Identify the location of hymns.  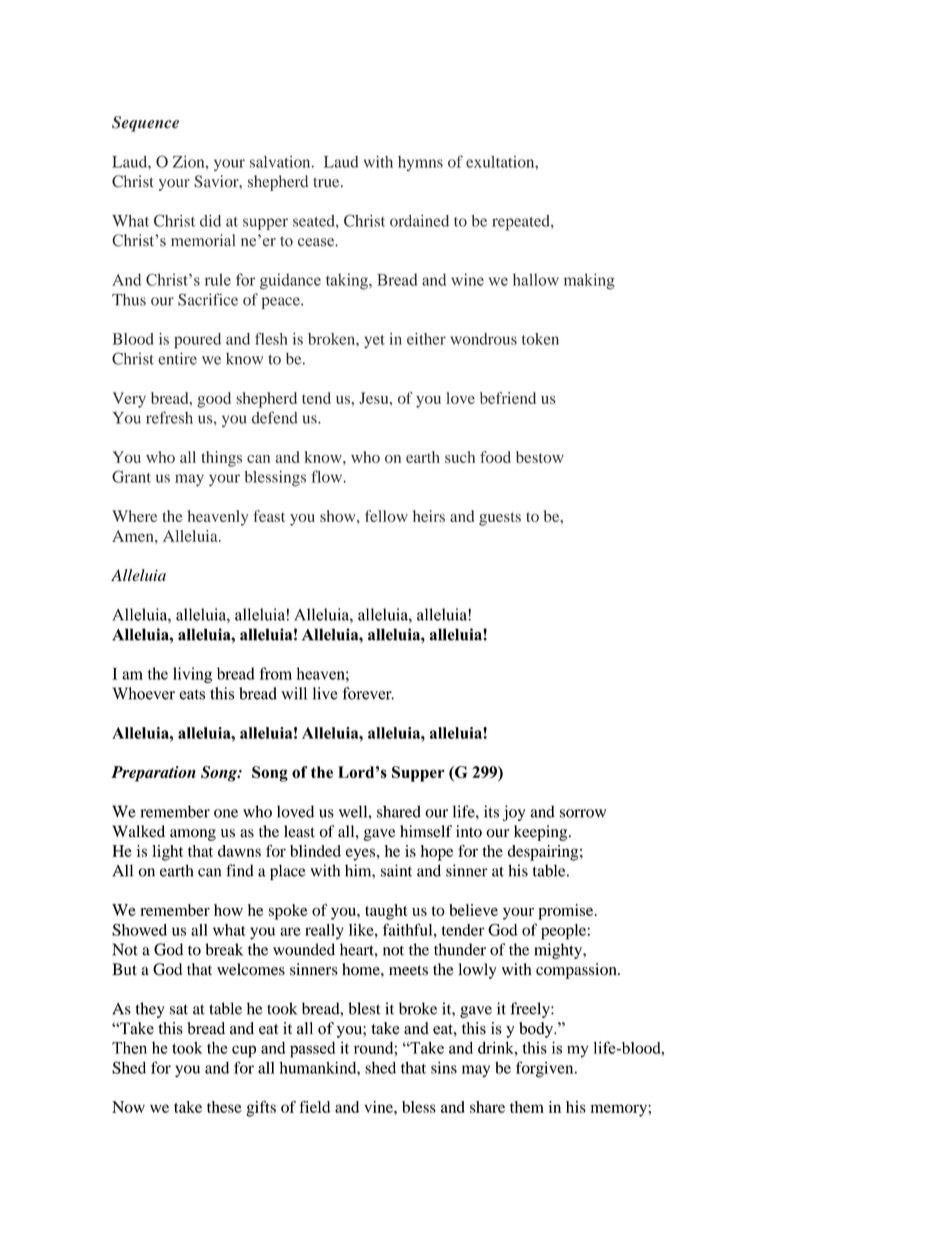
(420, 163).
